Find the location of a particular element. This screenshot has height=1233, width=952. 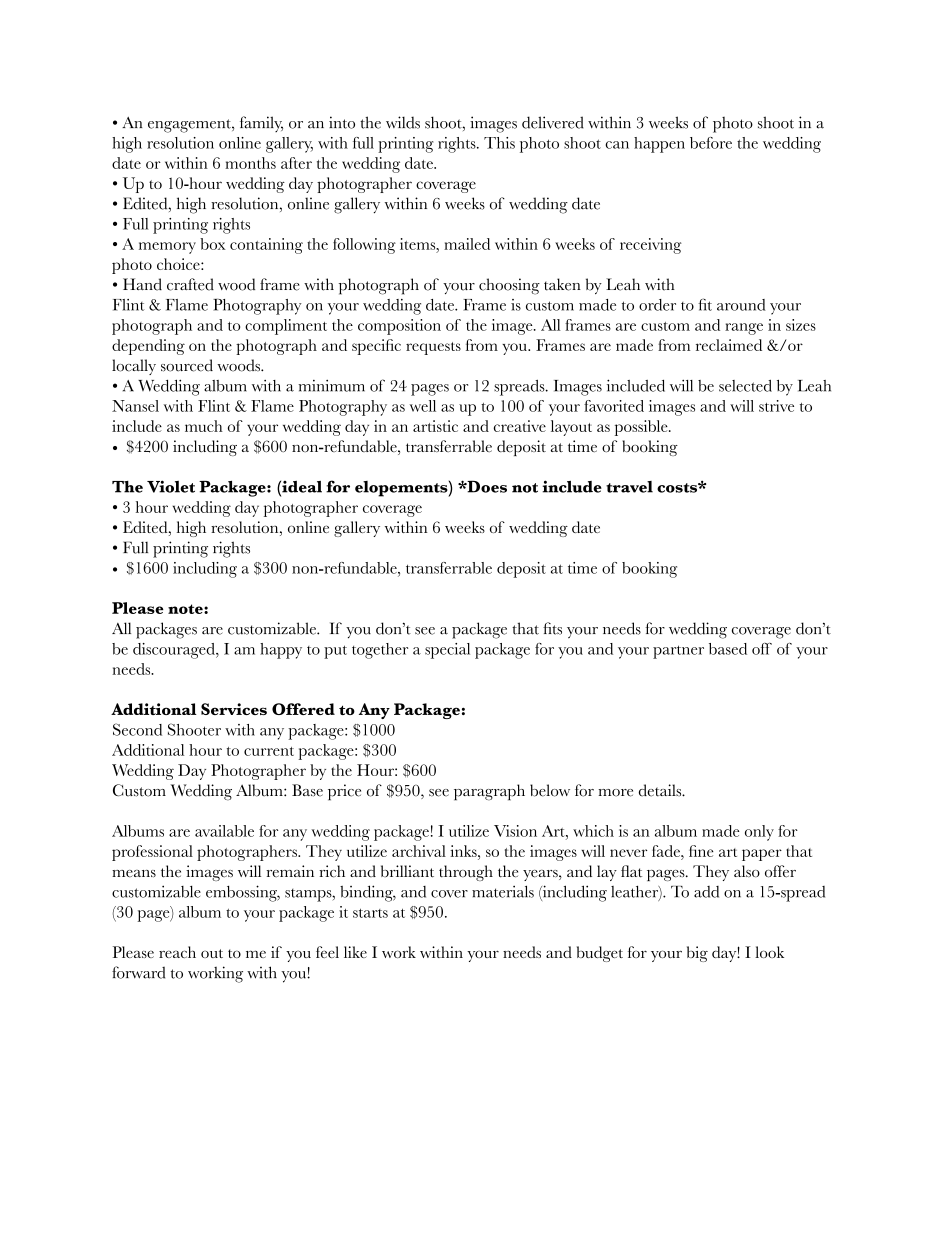

This is located at coordinates (499, 143).
